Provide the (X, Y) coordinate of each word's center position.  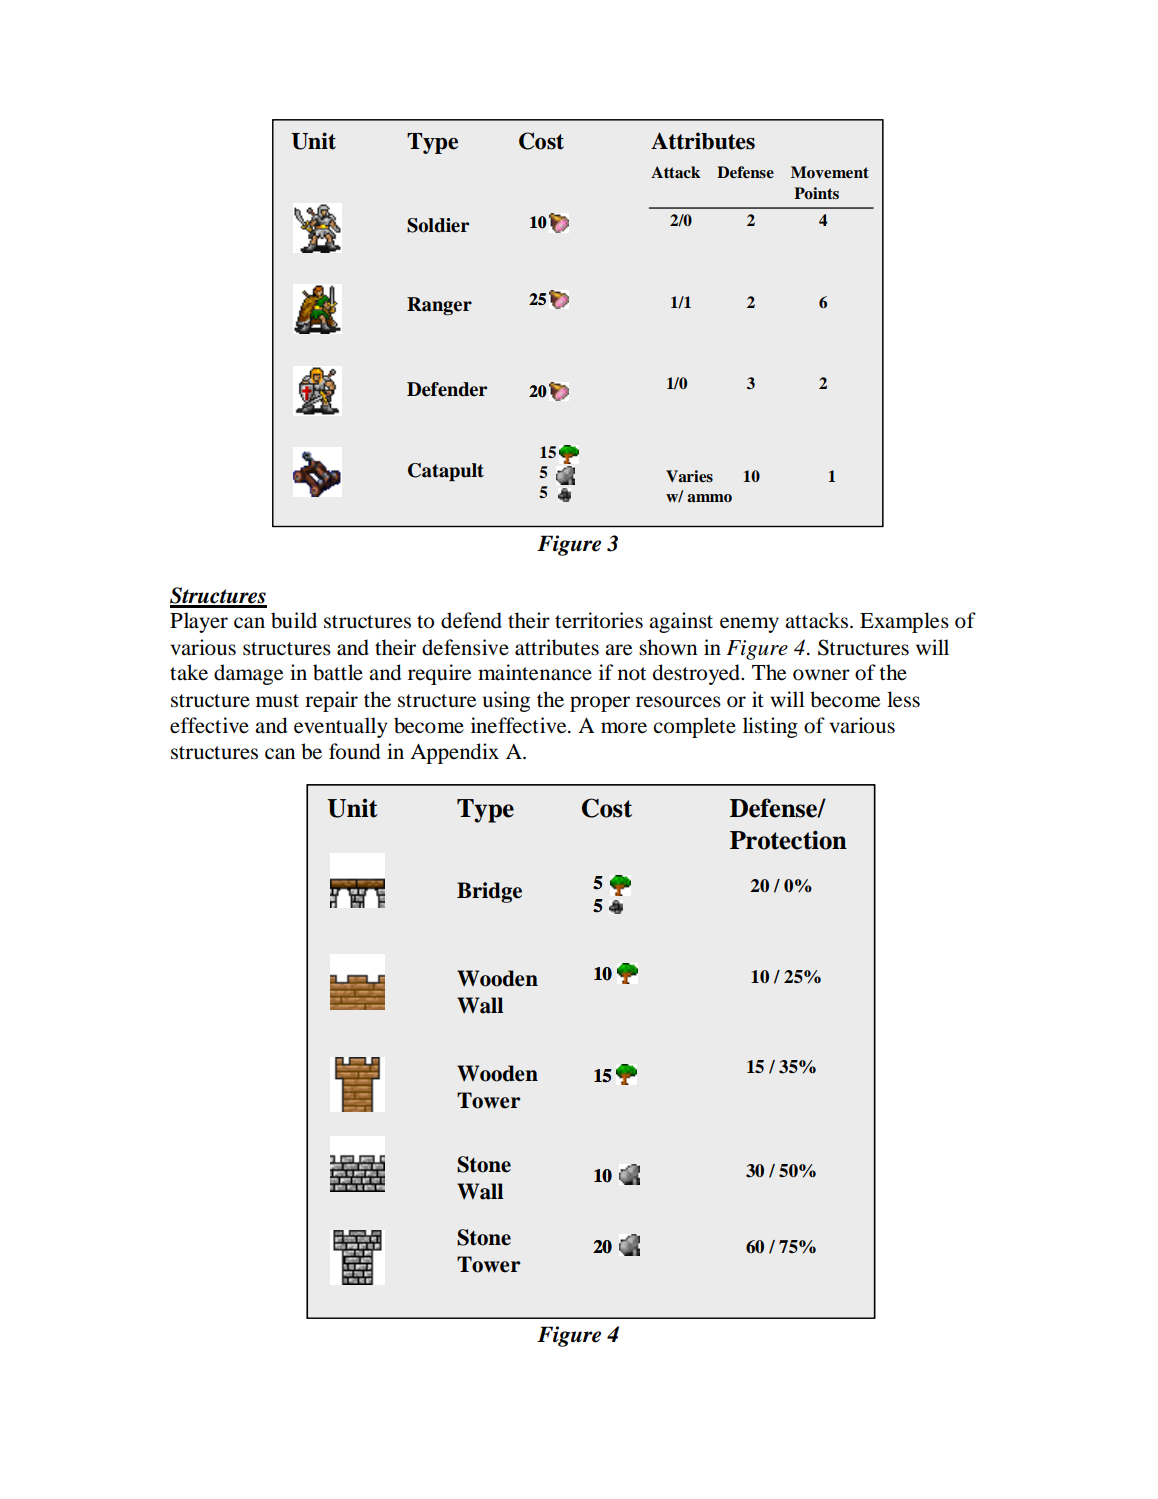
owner (821, 675)
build (294, 620)
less (903, 699)
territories (599, 620)
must (277, 701)
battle (338, 672)
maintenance (535, 672)
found (354, 751)
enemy (749, 625)
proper (600, 704)
